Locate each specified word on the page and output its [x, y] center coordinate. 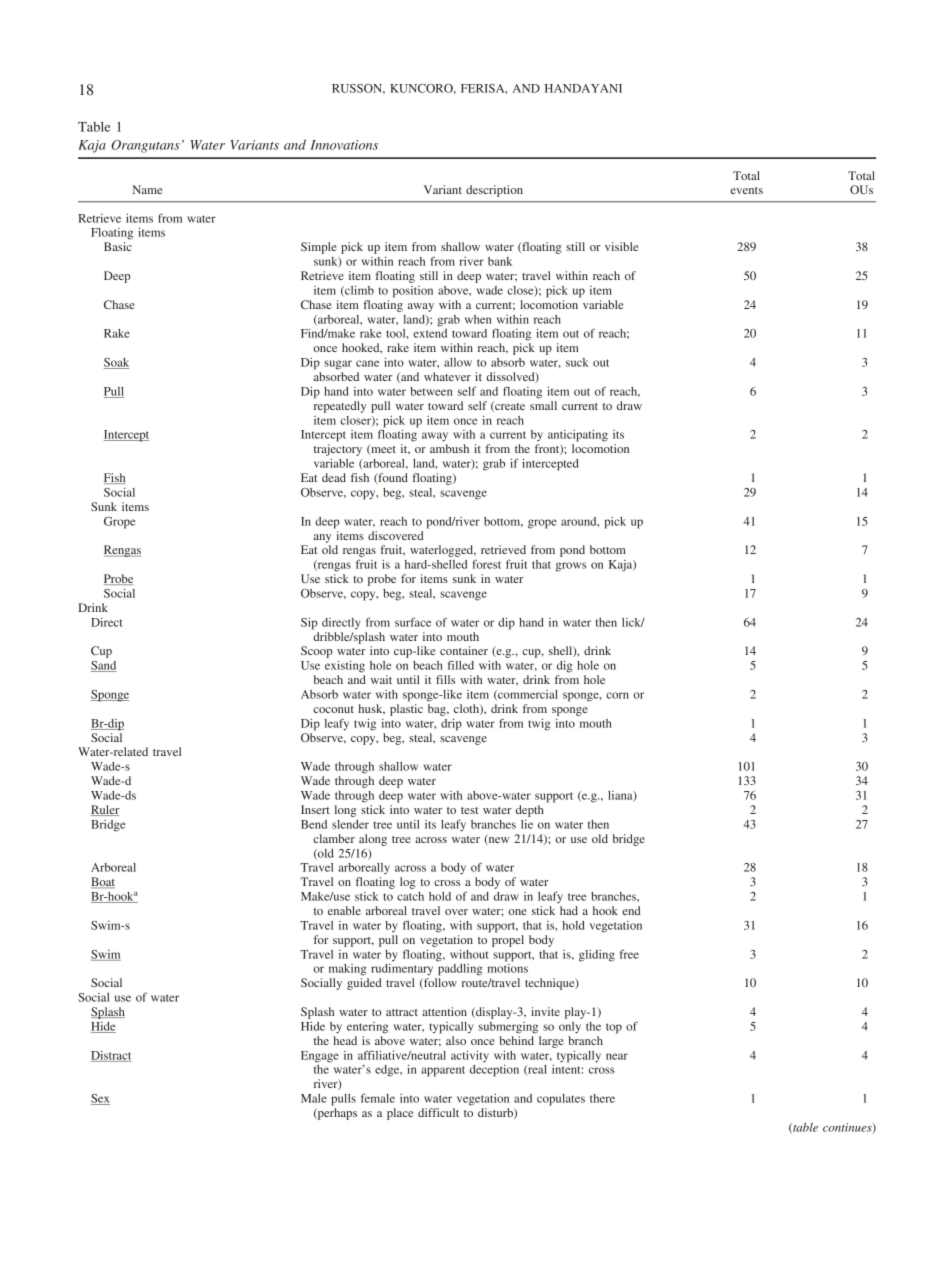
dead [334, 477]
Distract [111, 1056]
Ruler [105, 810]
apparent [443, 1071]
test [469, 810]
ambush [449, 448]
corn [617, 695]
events [746, 190]
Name [147, 189]
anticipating [578, 436]
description [494, 191]
